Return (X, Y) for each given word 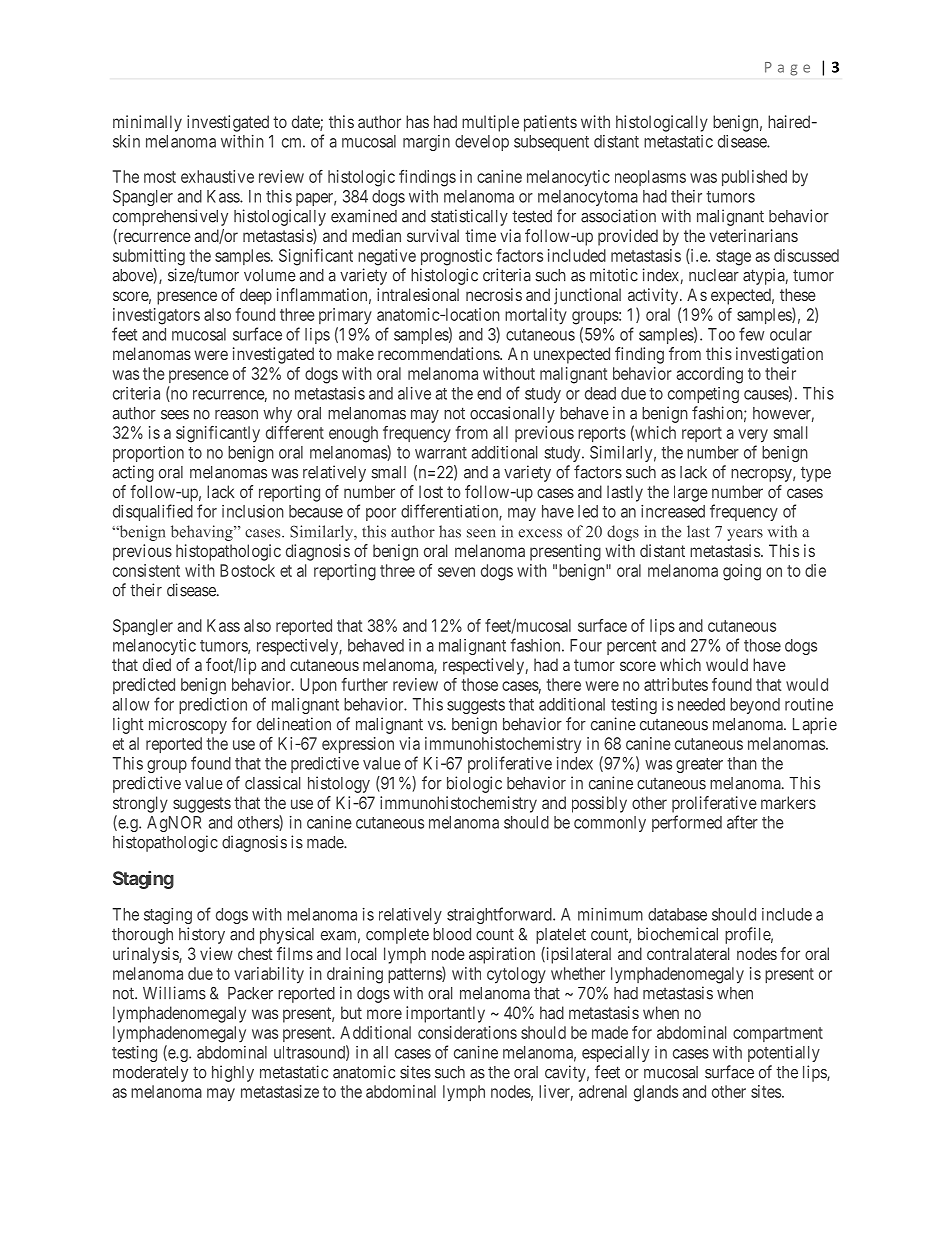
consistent (146, 570)
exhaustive (217, 176)
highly (233, 1073)
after (742, 822)
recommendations (439, 353)
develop (482, 143)
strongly (140, 804)
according (709, 375)
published (754, 178)
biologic (474, 784)
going (742, 572)
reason (236, 415)
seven (456, 572)
